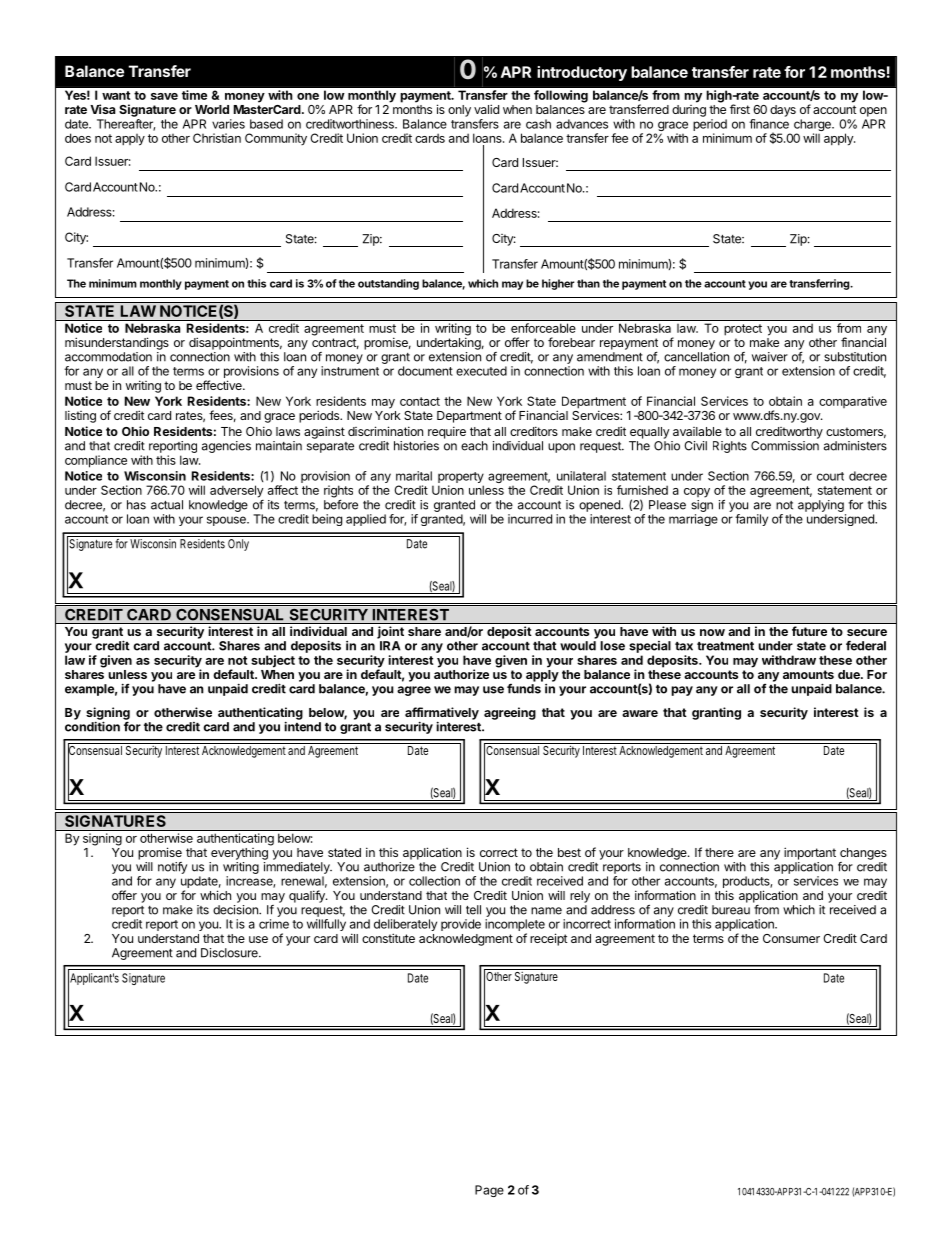  I want to click on important, so click(810, 853).
